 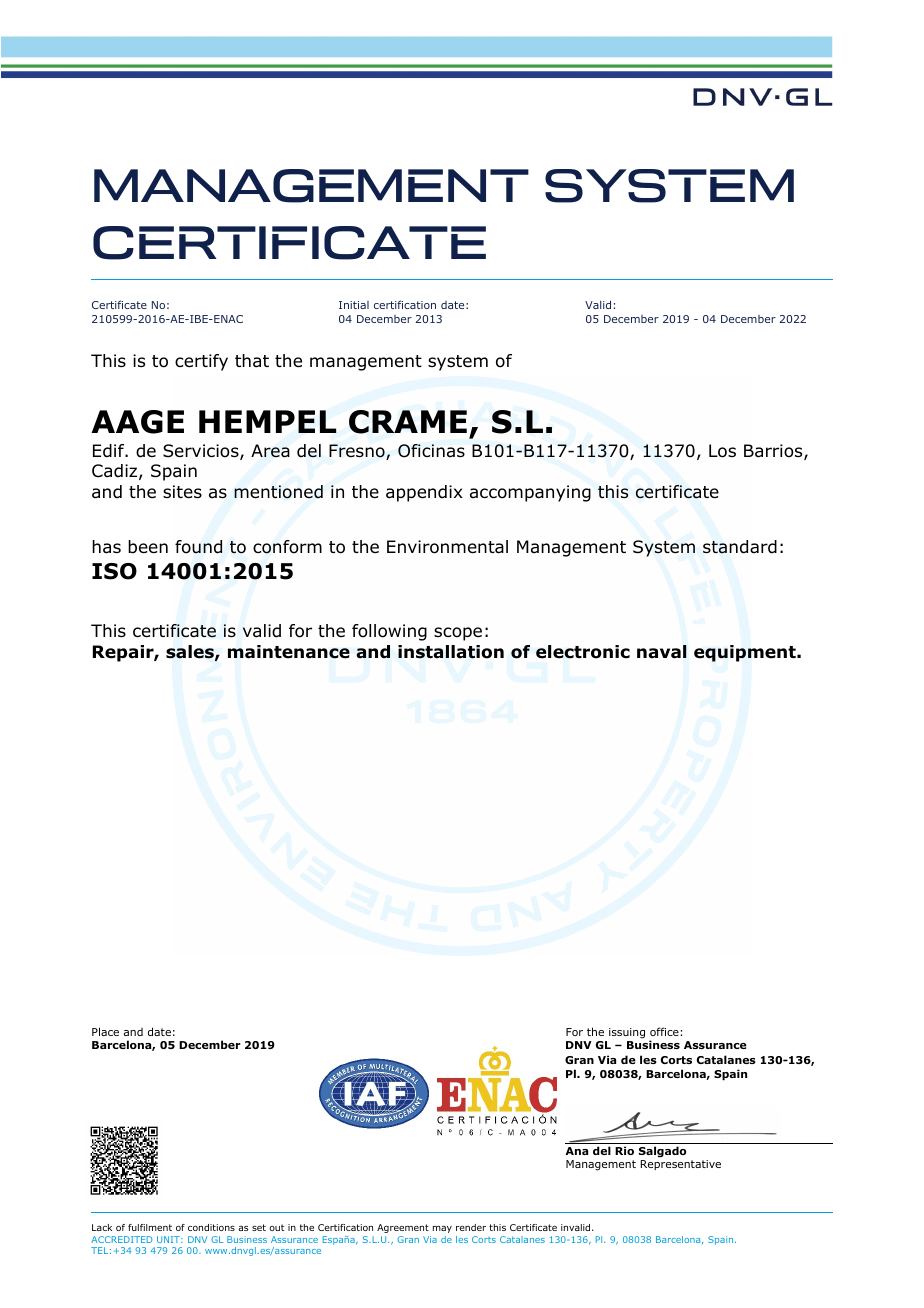 What do you see at coordinates (201, 362) in the screenshot?
I see `certify` at bounding box center [201, 362].
